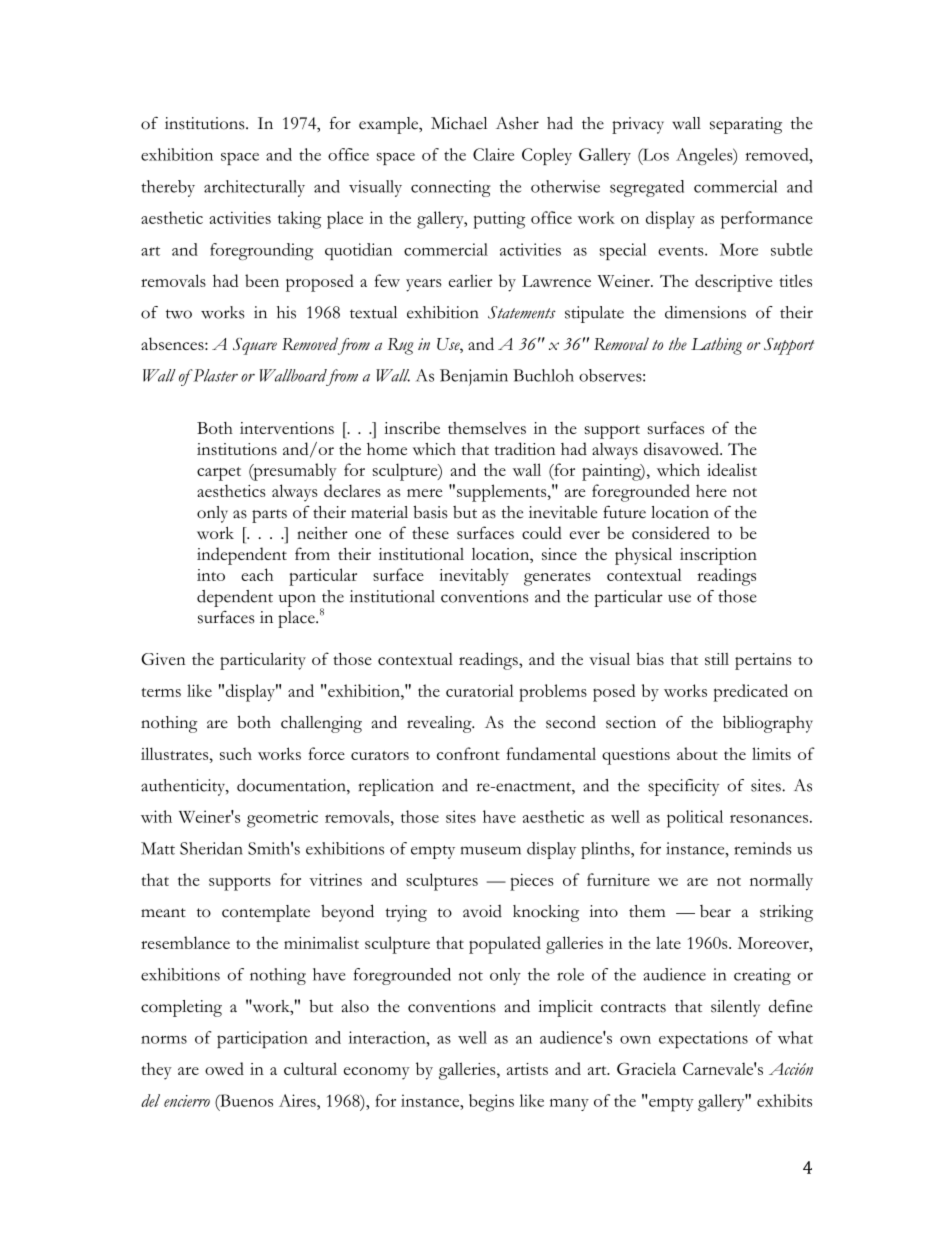  Describe the element at coordinates (287, 428) in the document. I see `interventions` at that location.
